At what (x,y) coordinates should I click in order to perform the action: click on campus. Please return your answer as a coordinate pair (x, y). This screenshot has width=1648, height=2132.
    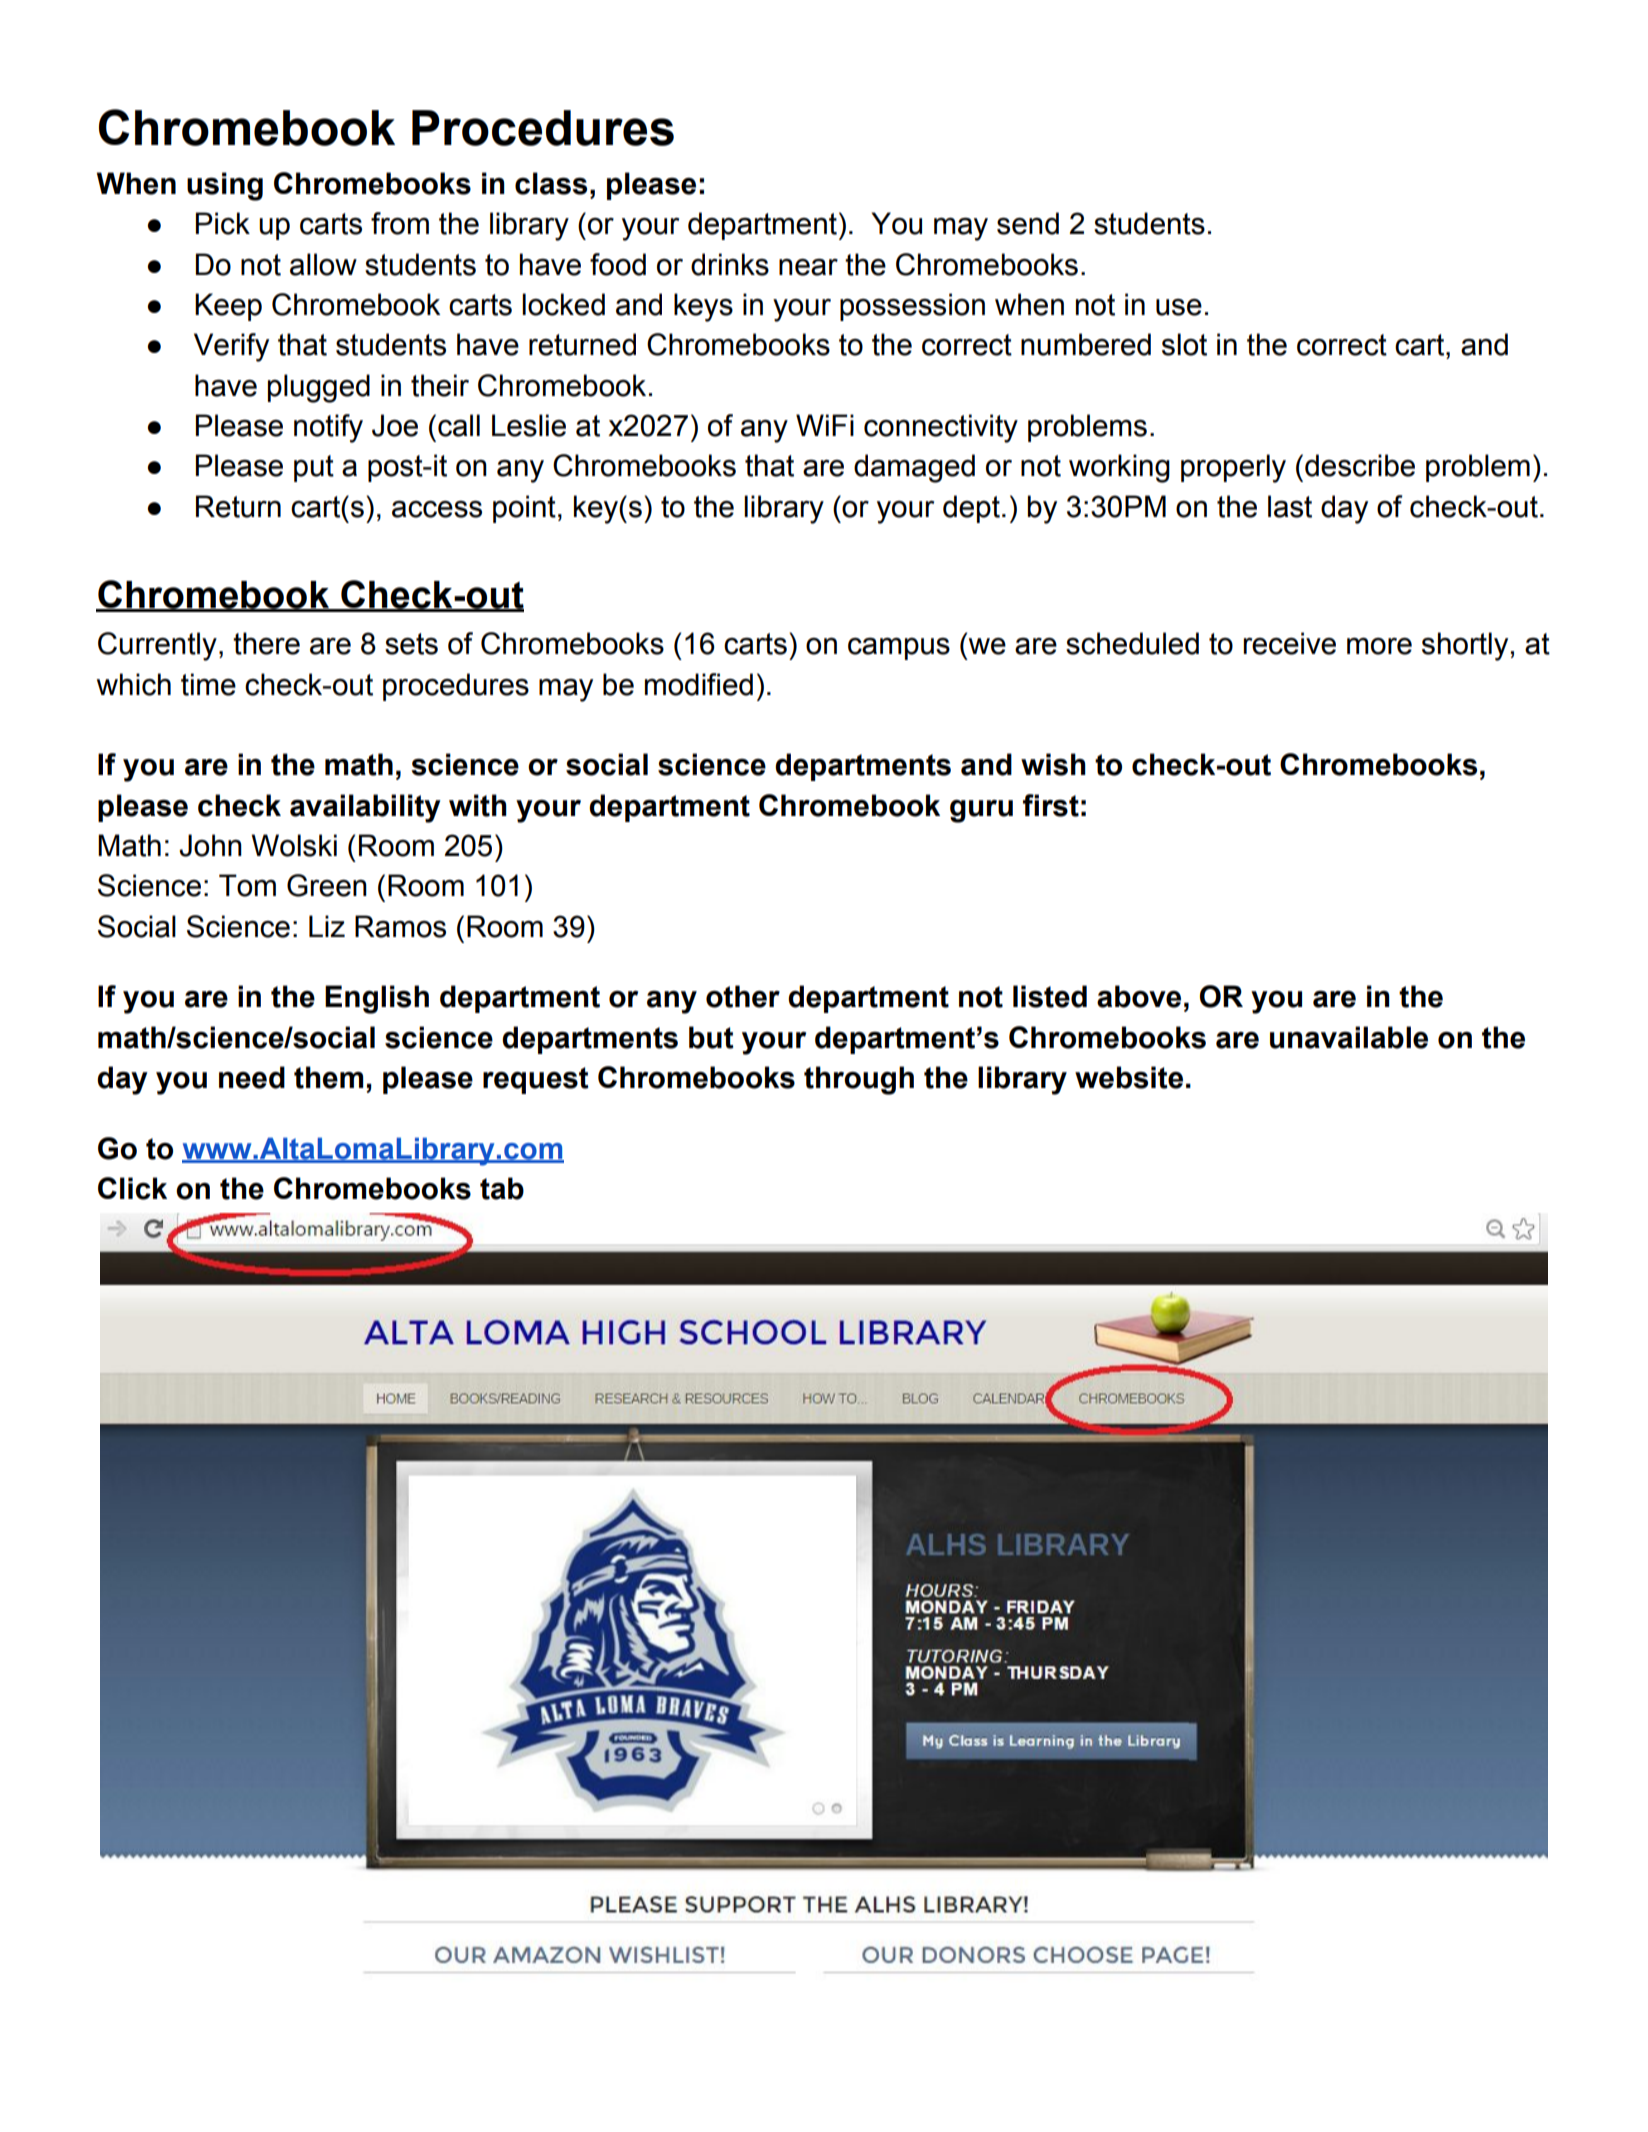
    Looking at the image, I should click on (899, 648).
